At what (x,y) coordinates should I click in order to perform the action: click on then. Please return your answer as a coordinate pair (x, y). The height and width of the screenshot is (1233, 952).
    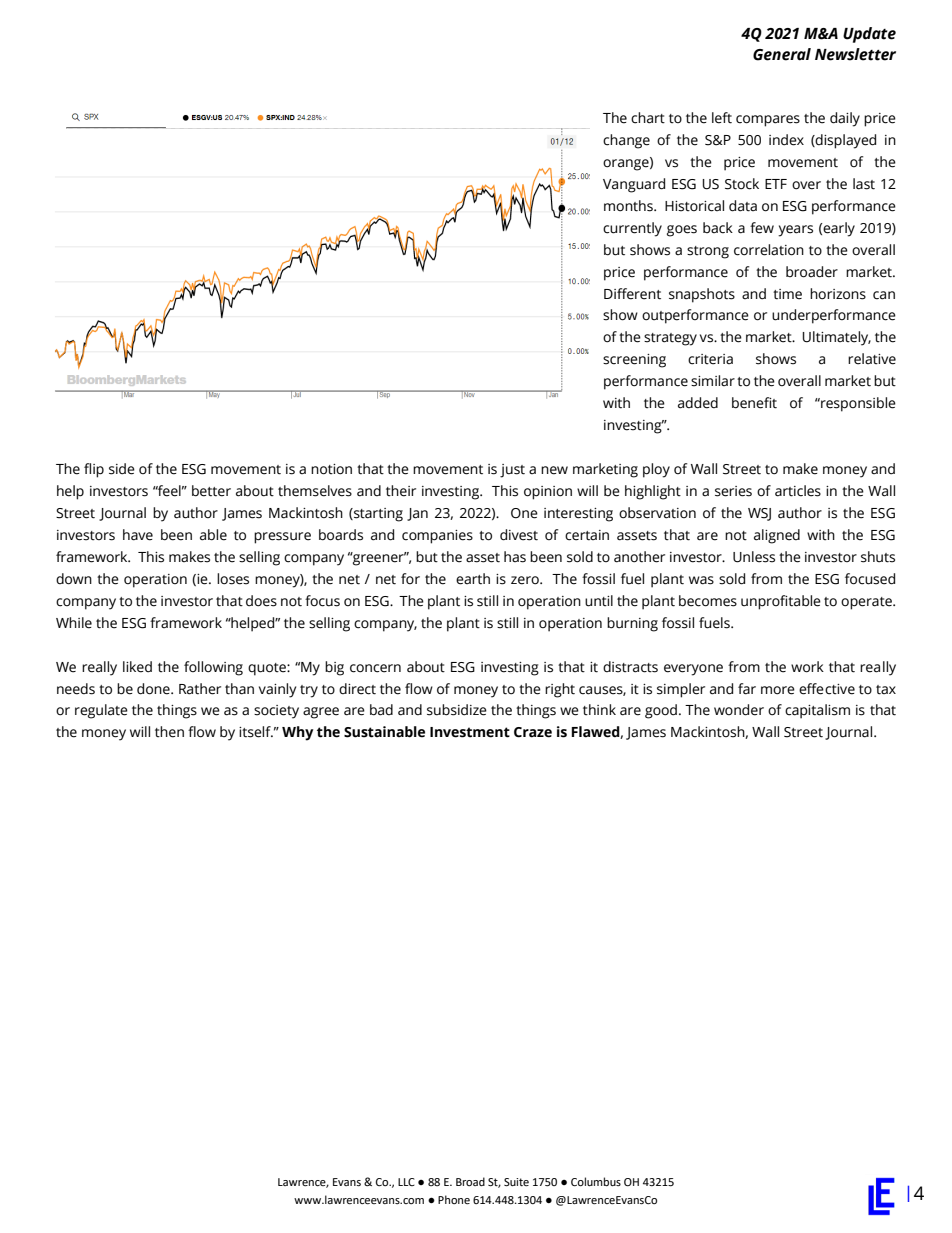
    Looking at the image, I should click on (169, 732).
